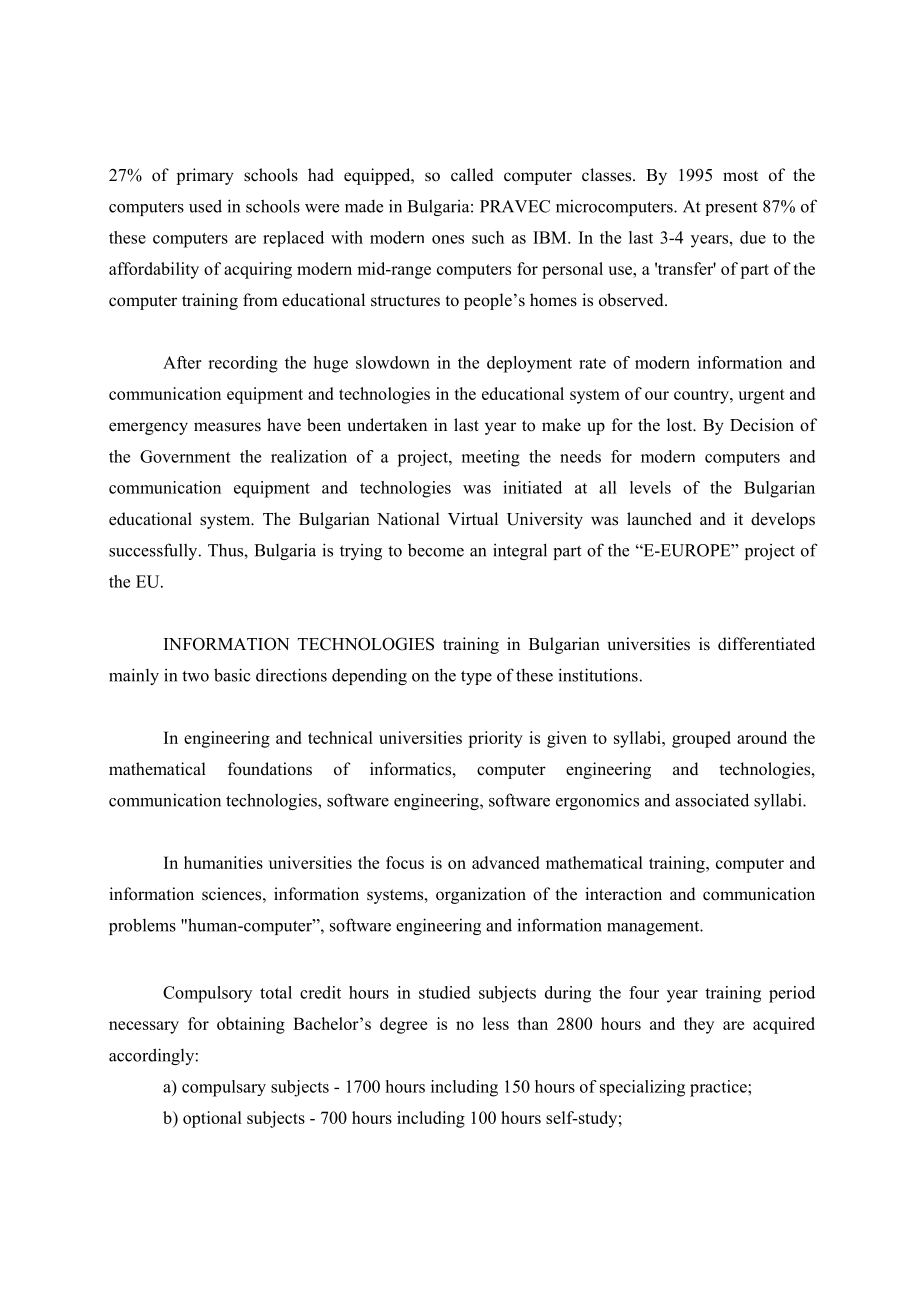 The height and width of the image is (1308, 924). I want to click on optional, so click(212, 1119).
